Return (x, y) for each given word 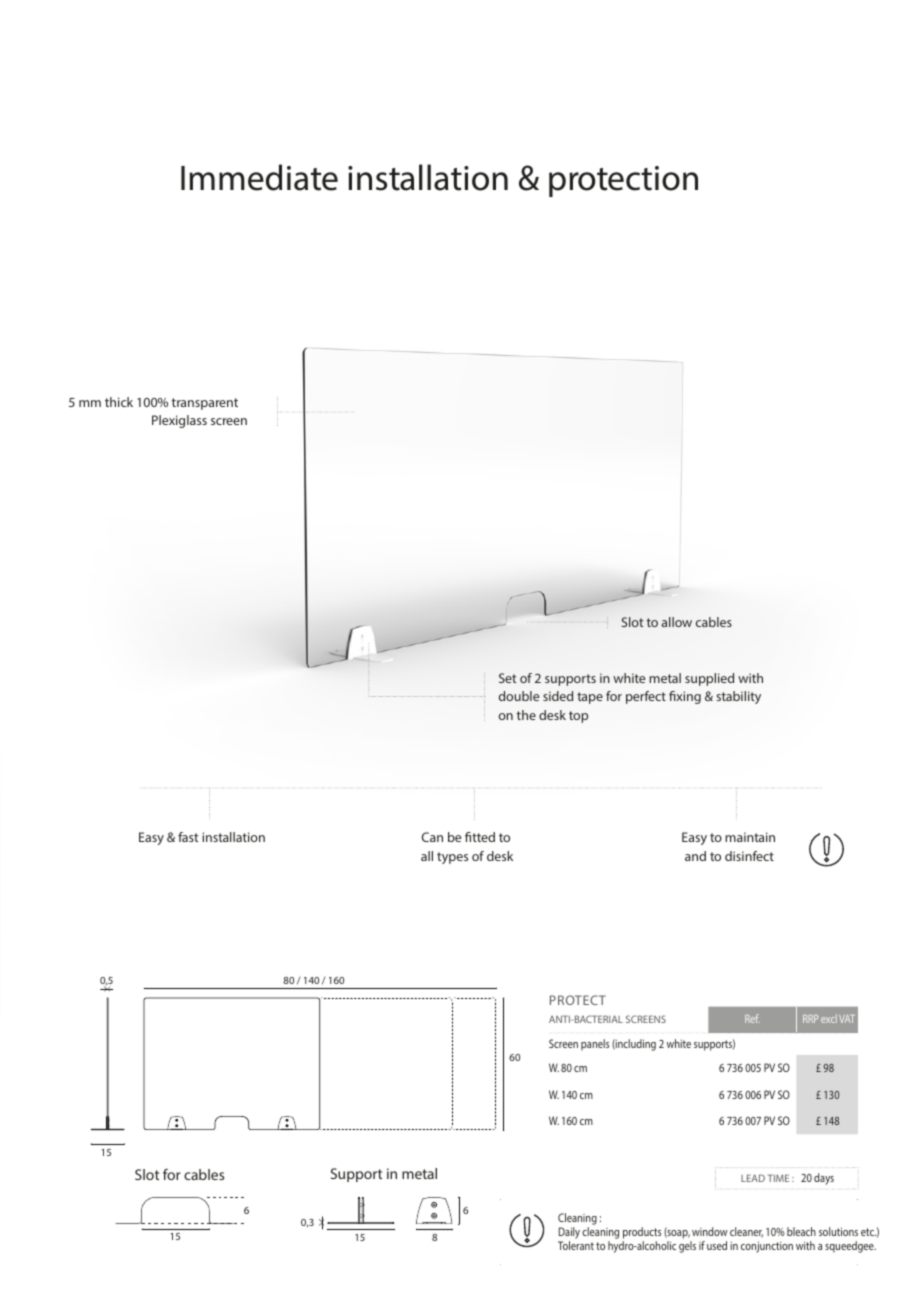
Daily (569, 1234)
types (452, 858)
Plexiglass (179, 421)
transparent (205, 404)
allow (677, 622)
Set (507, 678)
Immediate (259, 177)
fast (188, 837)
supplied (709, 679)
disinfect (749, 856)
